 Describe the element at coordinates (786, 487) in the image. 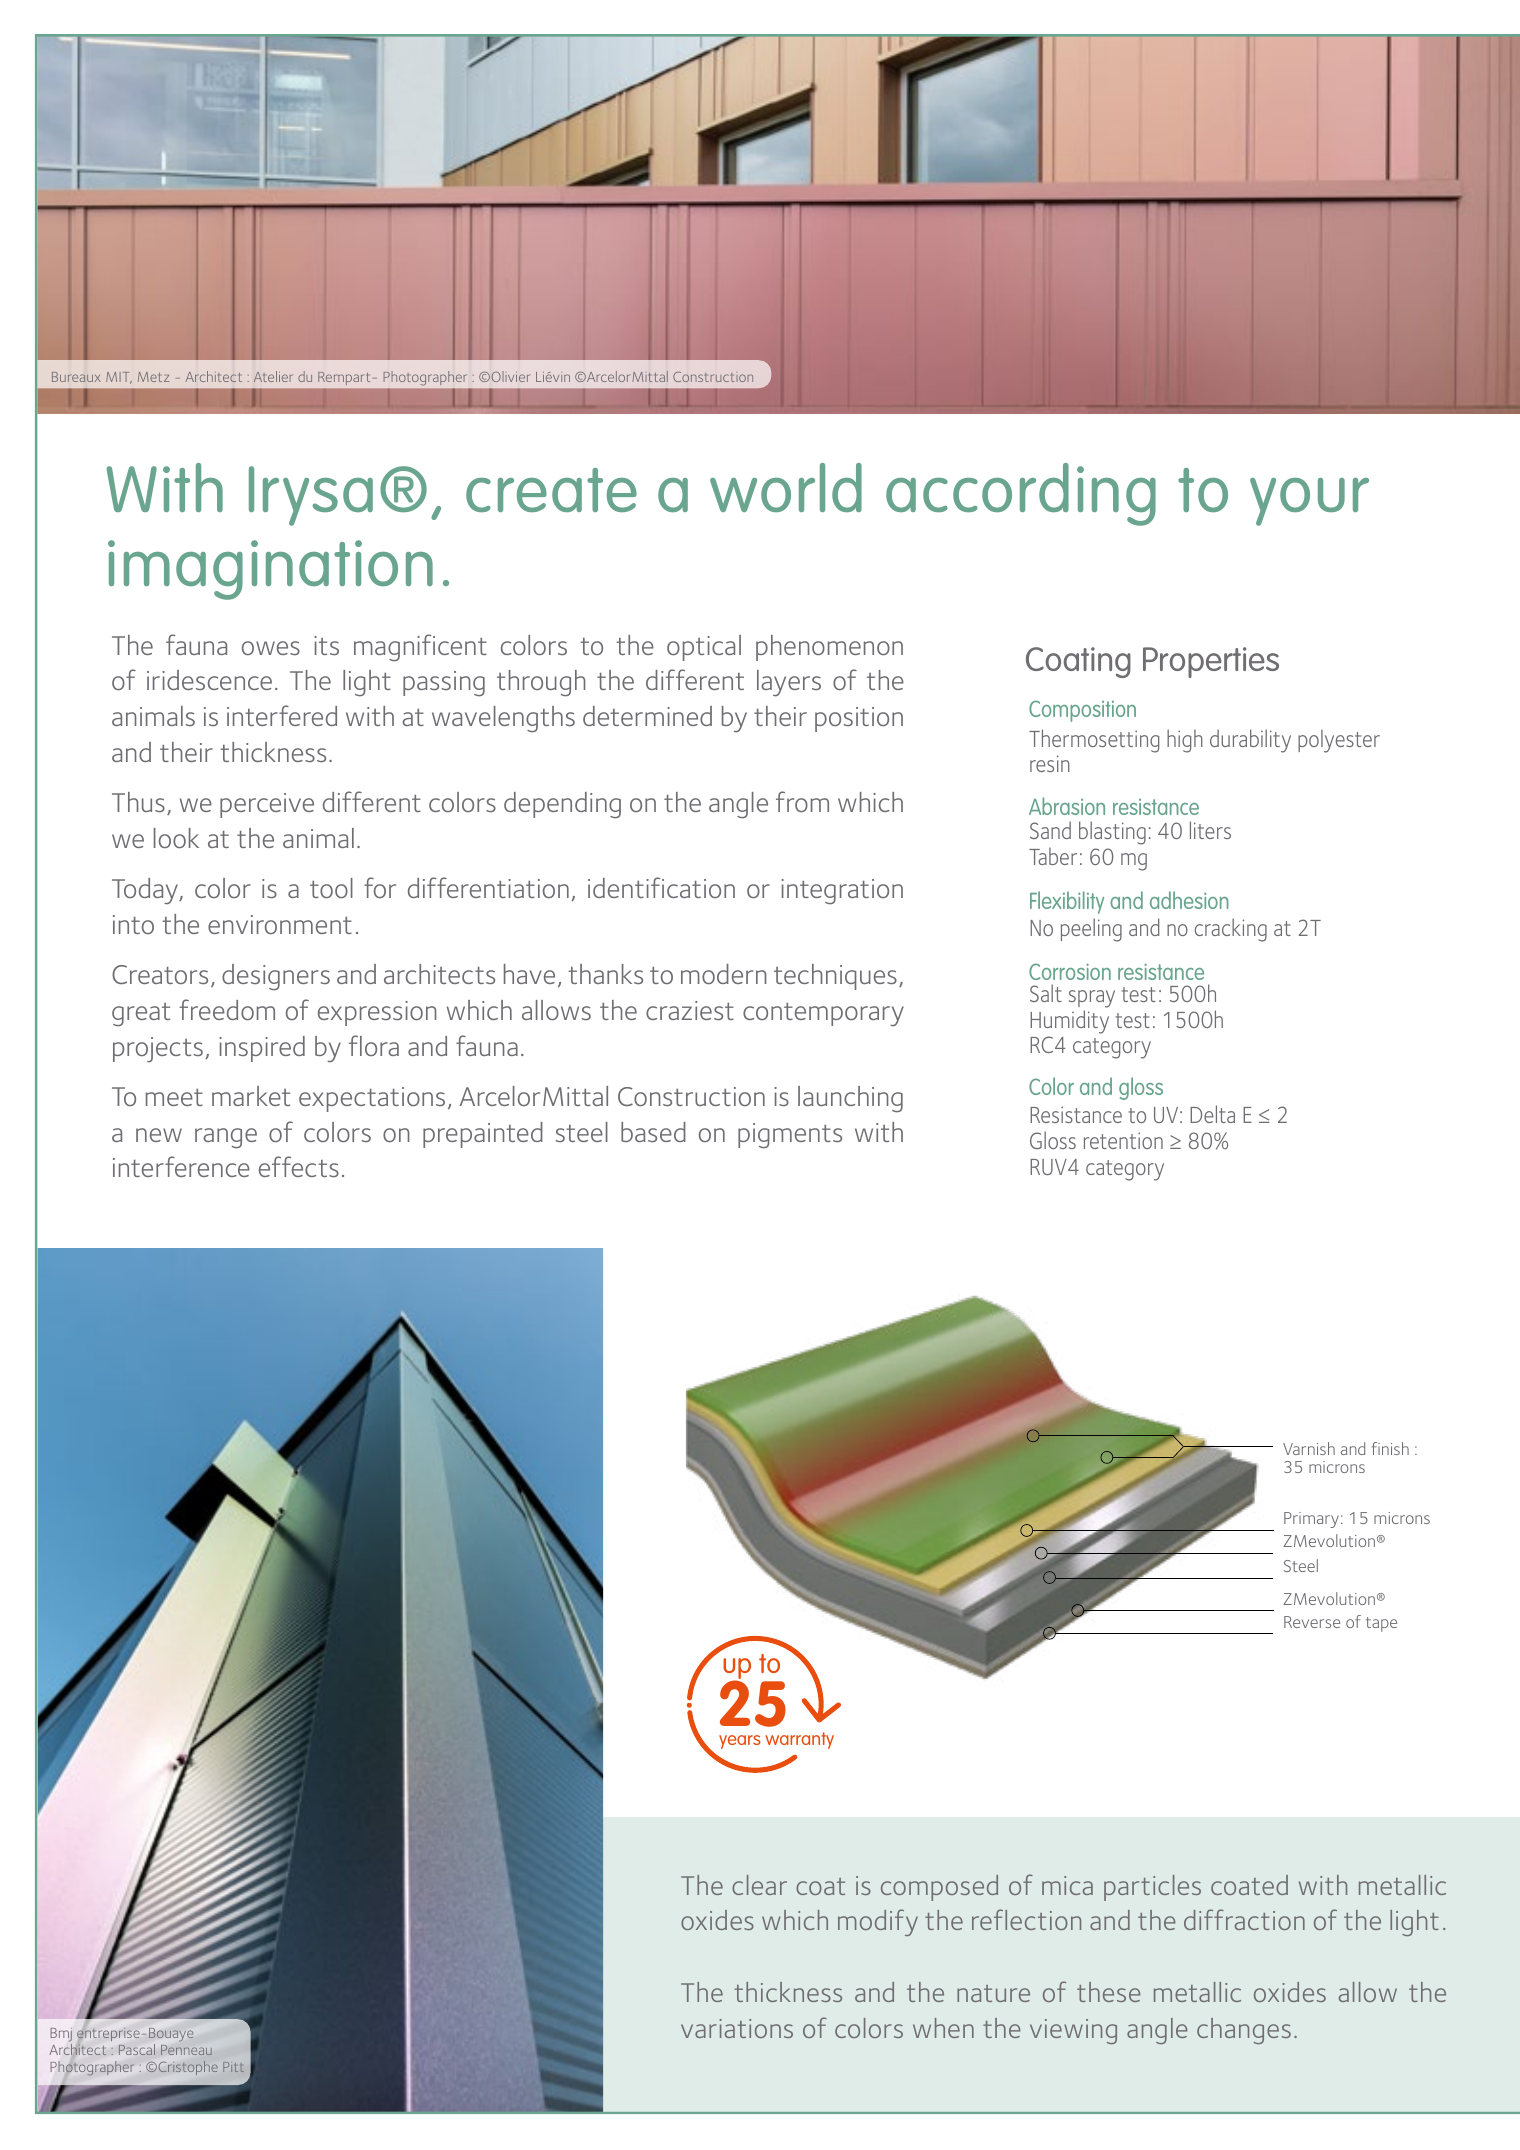

I see `world` at that location.
